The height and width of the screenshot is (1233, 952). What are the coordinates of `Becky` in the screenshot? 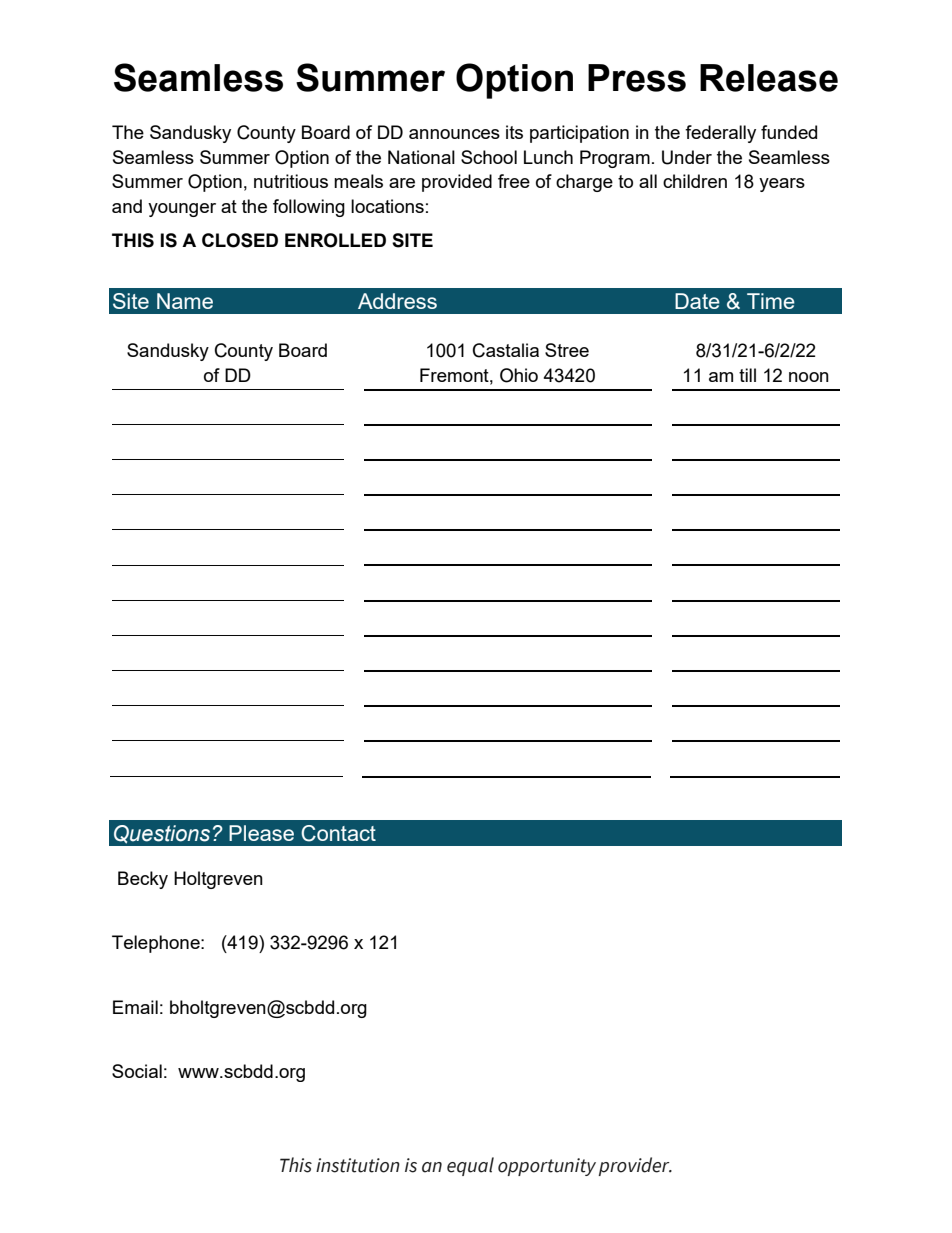 It's located at (143, 880).
